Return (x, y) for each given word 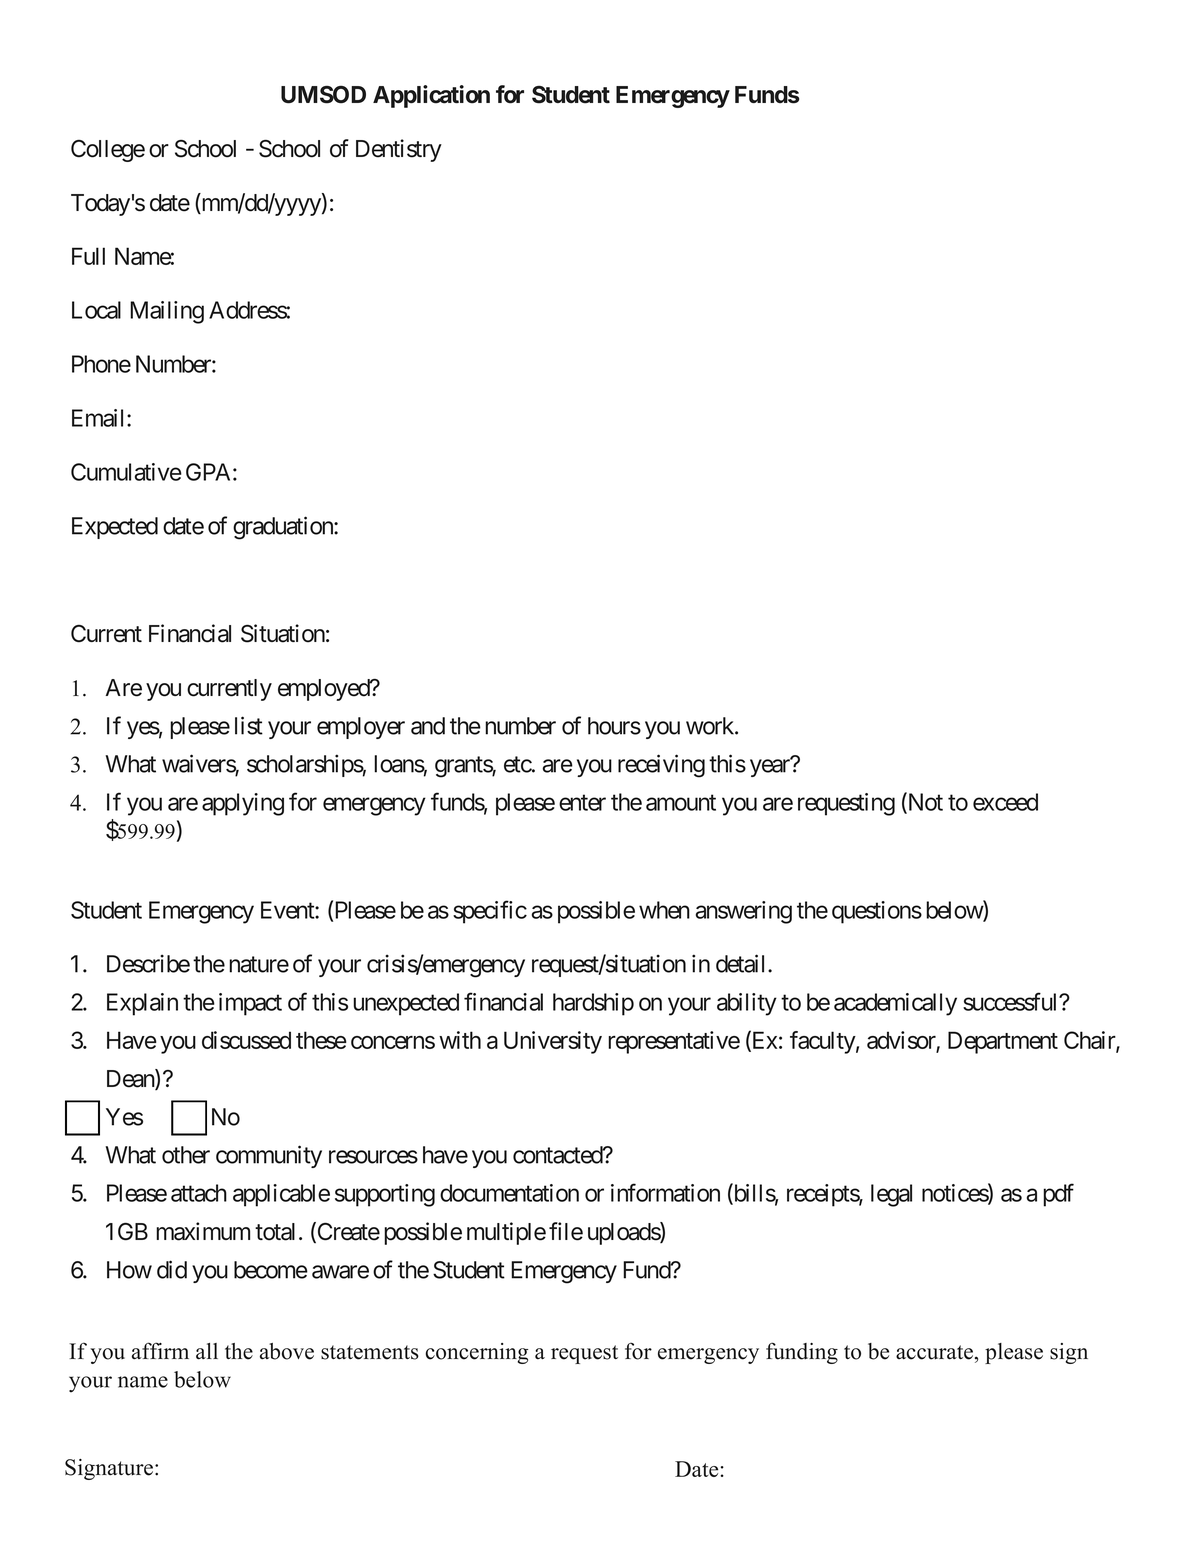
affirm (160, 1351)
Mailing (167, 312)
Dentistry (399, 150)
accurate (934, 1352)
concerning (477, 1353)
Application (431, 96)
